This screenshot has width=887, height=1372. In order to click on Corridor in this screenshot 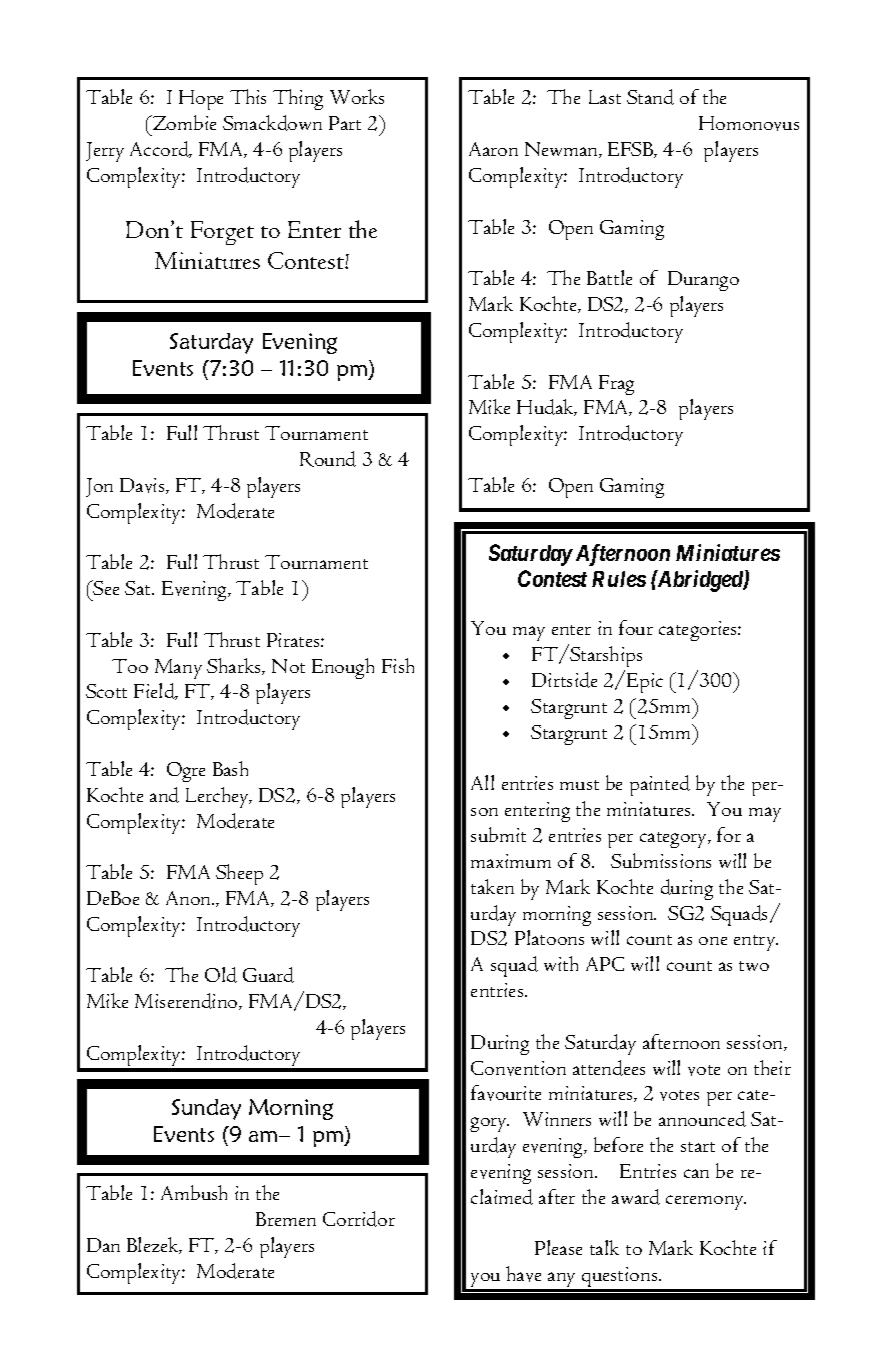, I will do `click(359, 1219)`.
